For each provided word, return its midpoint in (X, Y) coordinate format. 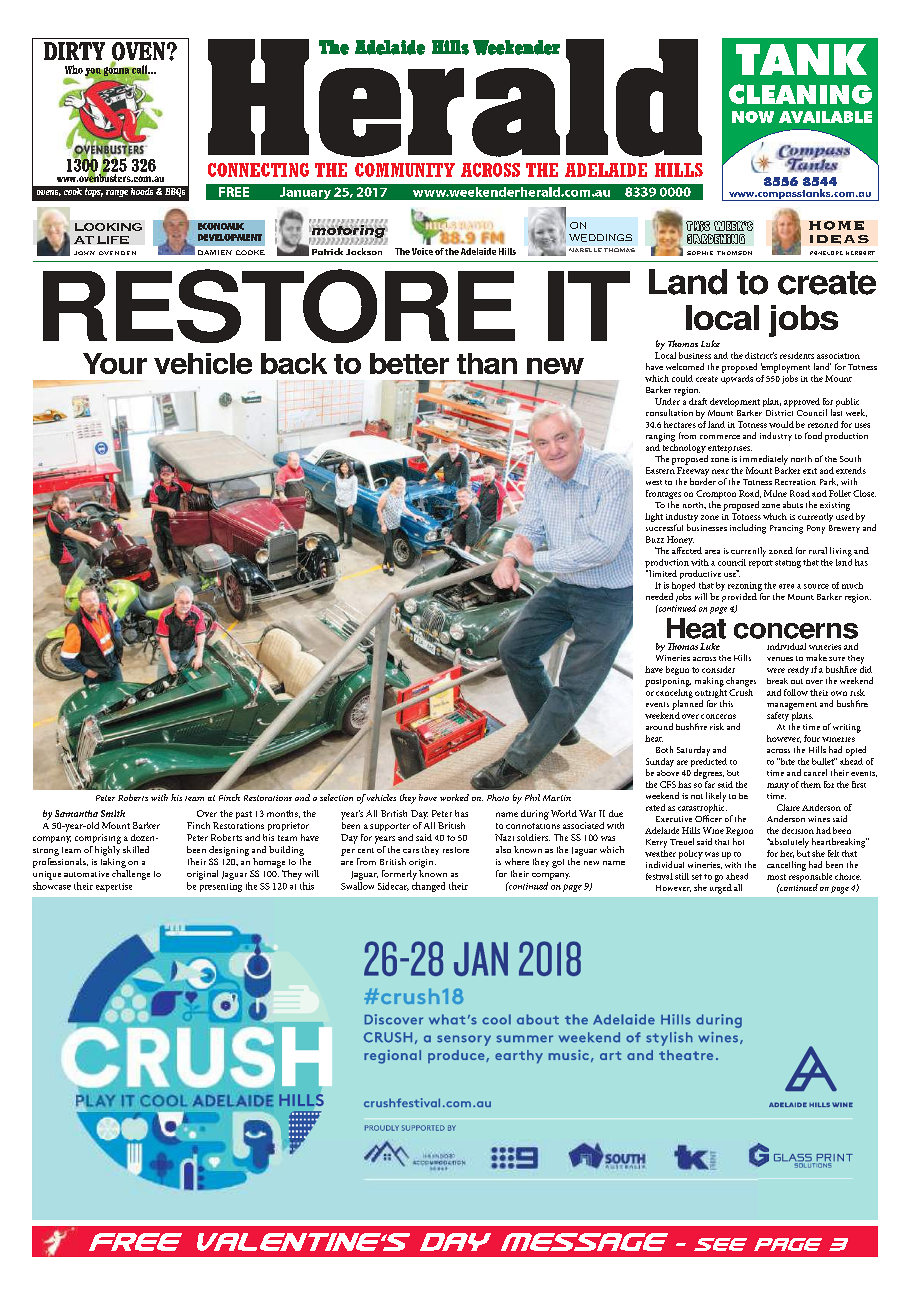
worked (454, 797)
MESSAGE (584, 1242)
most (776, 877)
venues (780, 659)
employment (785, 368)
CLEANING (800, 94)
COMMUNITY (405, 170)
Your (115, 363)
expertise (114, 887)
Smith (113, 813)
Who (74, 69)
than (487, 363)
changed (428, 887)
